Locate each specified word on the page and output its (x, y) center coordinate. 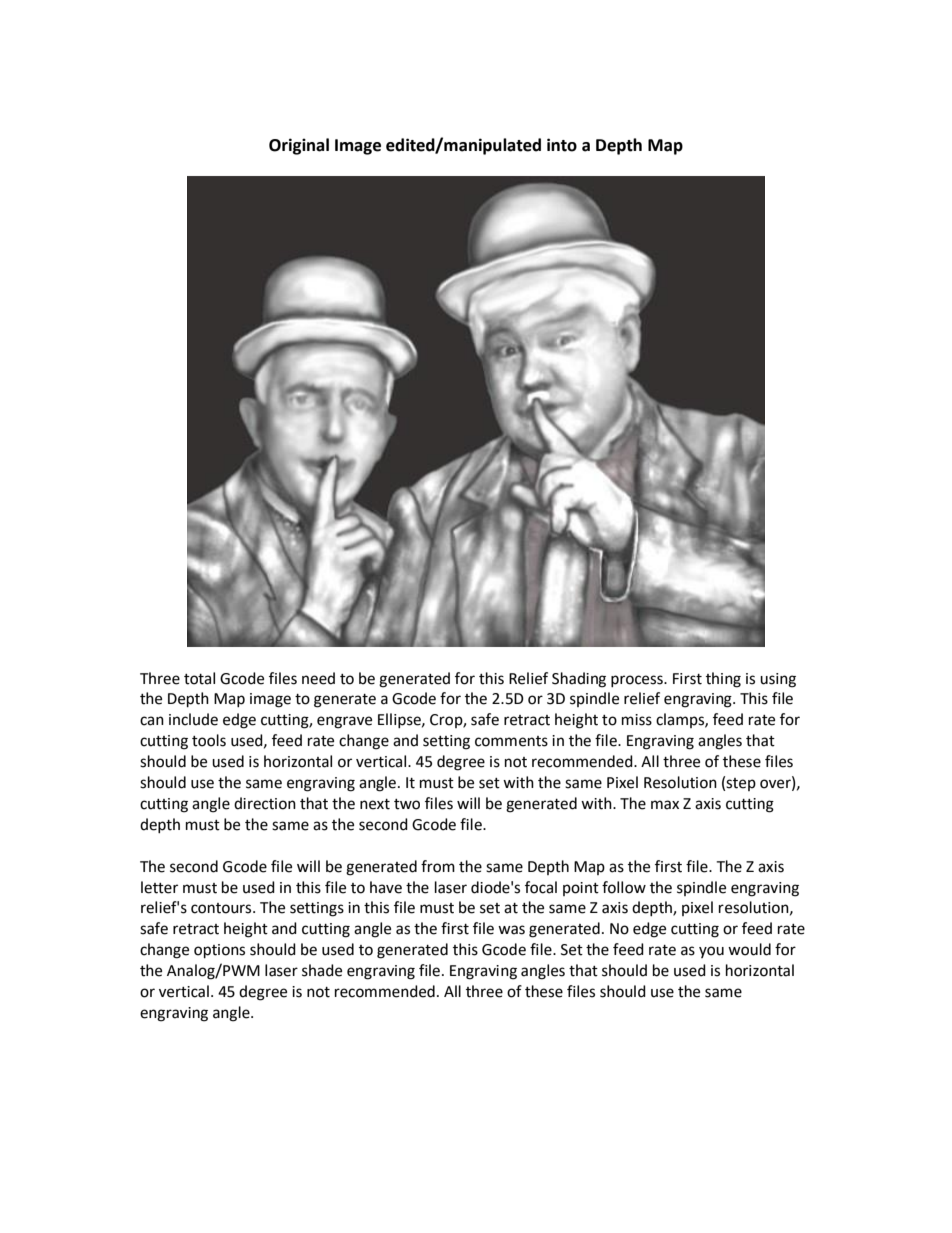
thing (723, 680)
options (219, 951)
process (638, 681)
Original (299, 146)
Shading (579, 680)
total (199, 678)
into (562, 145)
